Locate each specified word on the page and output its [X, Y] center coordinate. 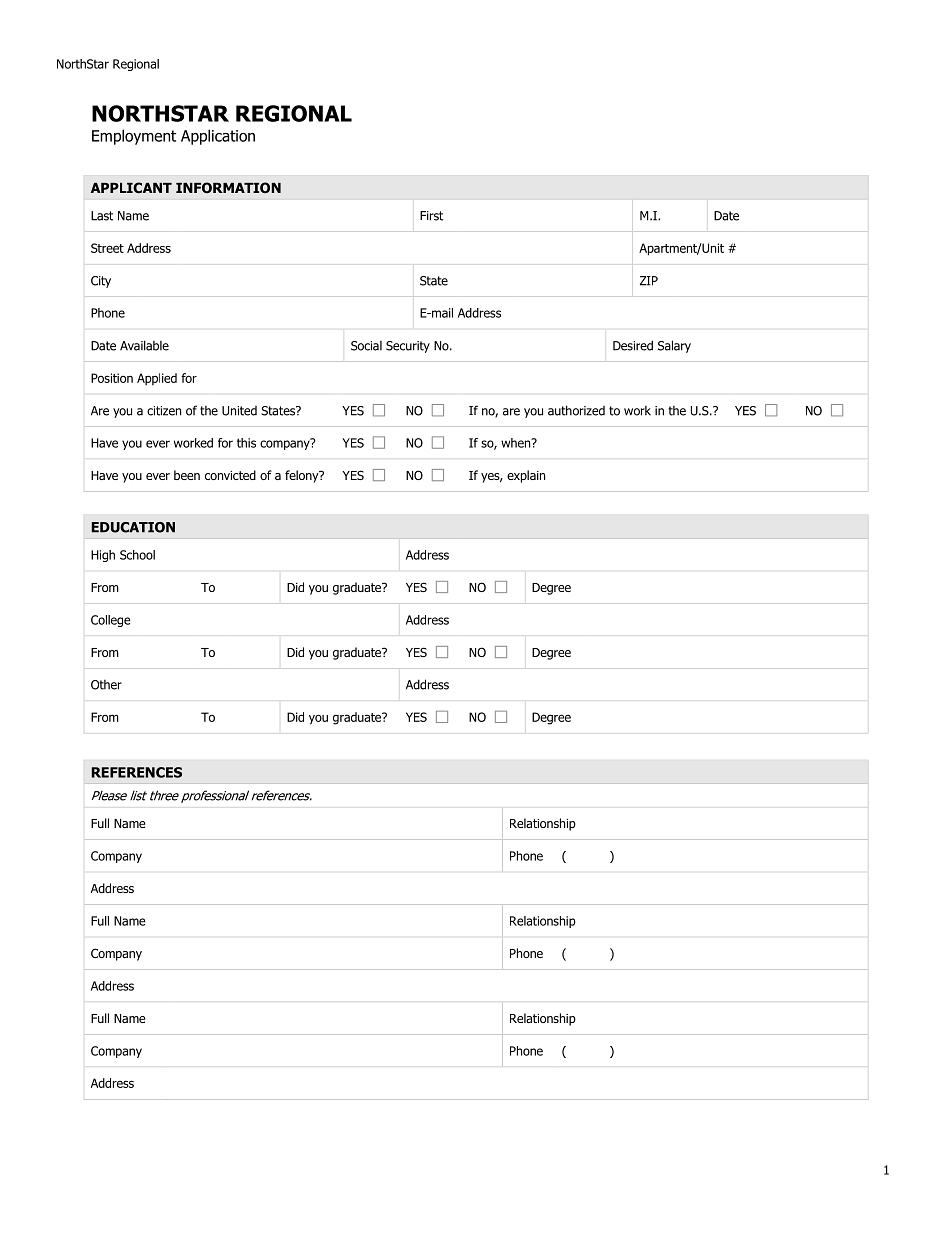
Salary [674, 346]
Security [408, 347]
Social [366, 346]
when [517, 443]
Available [144, 345]
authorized [576, 410]
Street [107, 248]
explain [526, 476]
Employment [134, 137]
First [431, 216]
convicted [230, 475]
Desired [633, 345]
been [187, 475]
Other [106, 685]
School [137, 555]
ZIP [649, 281]
